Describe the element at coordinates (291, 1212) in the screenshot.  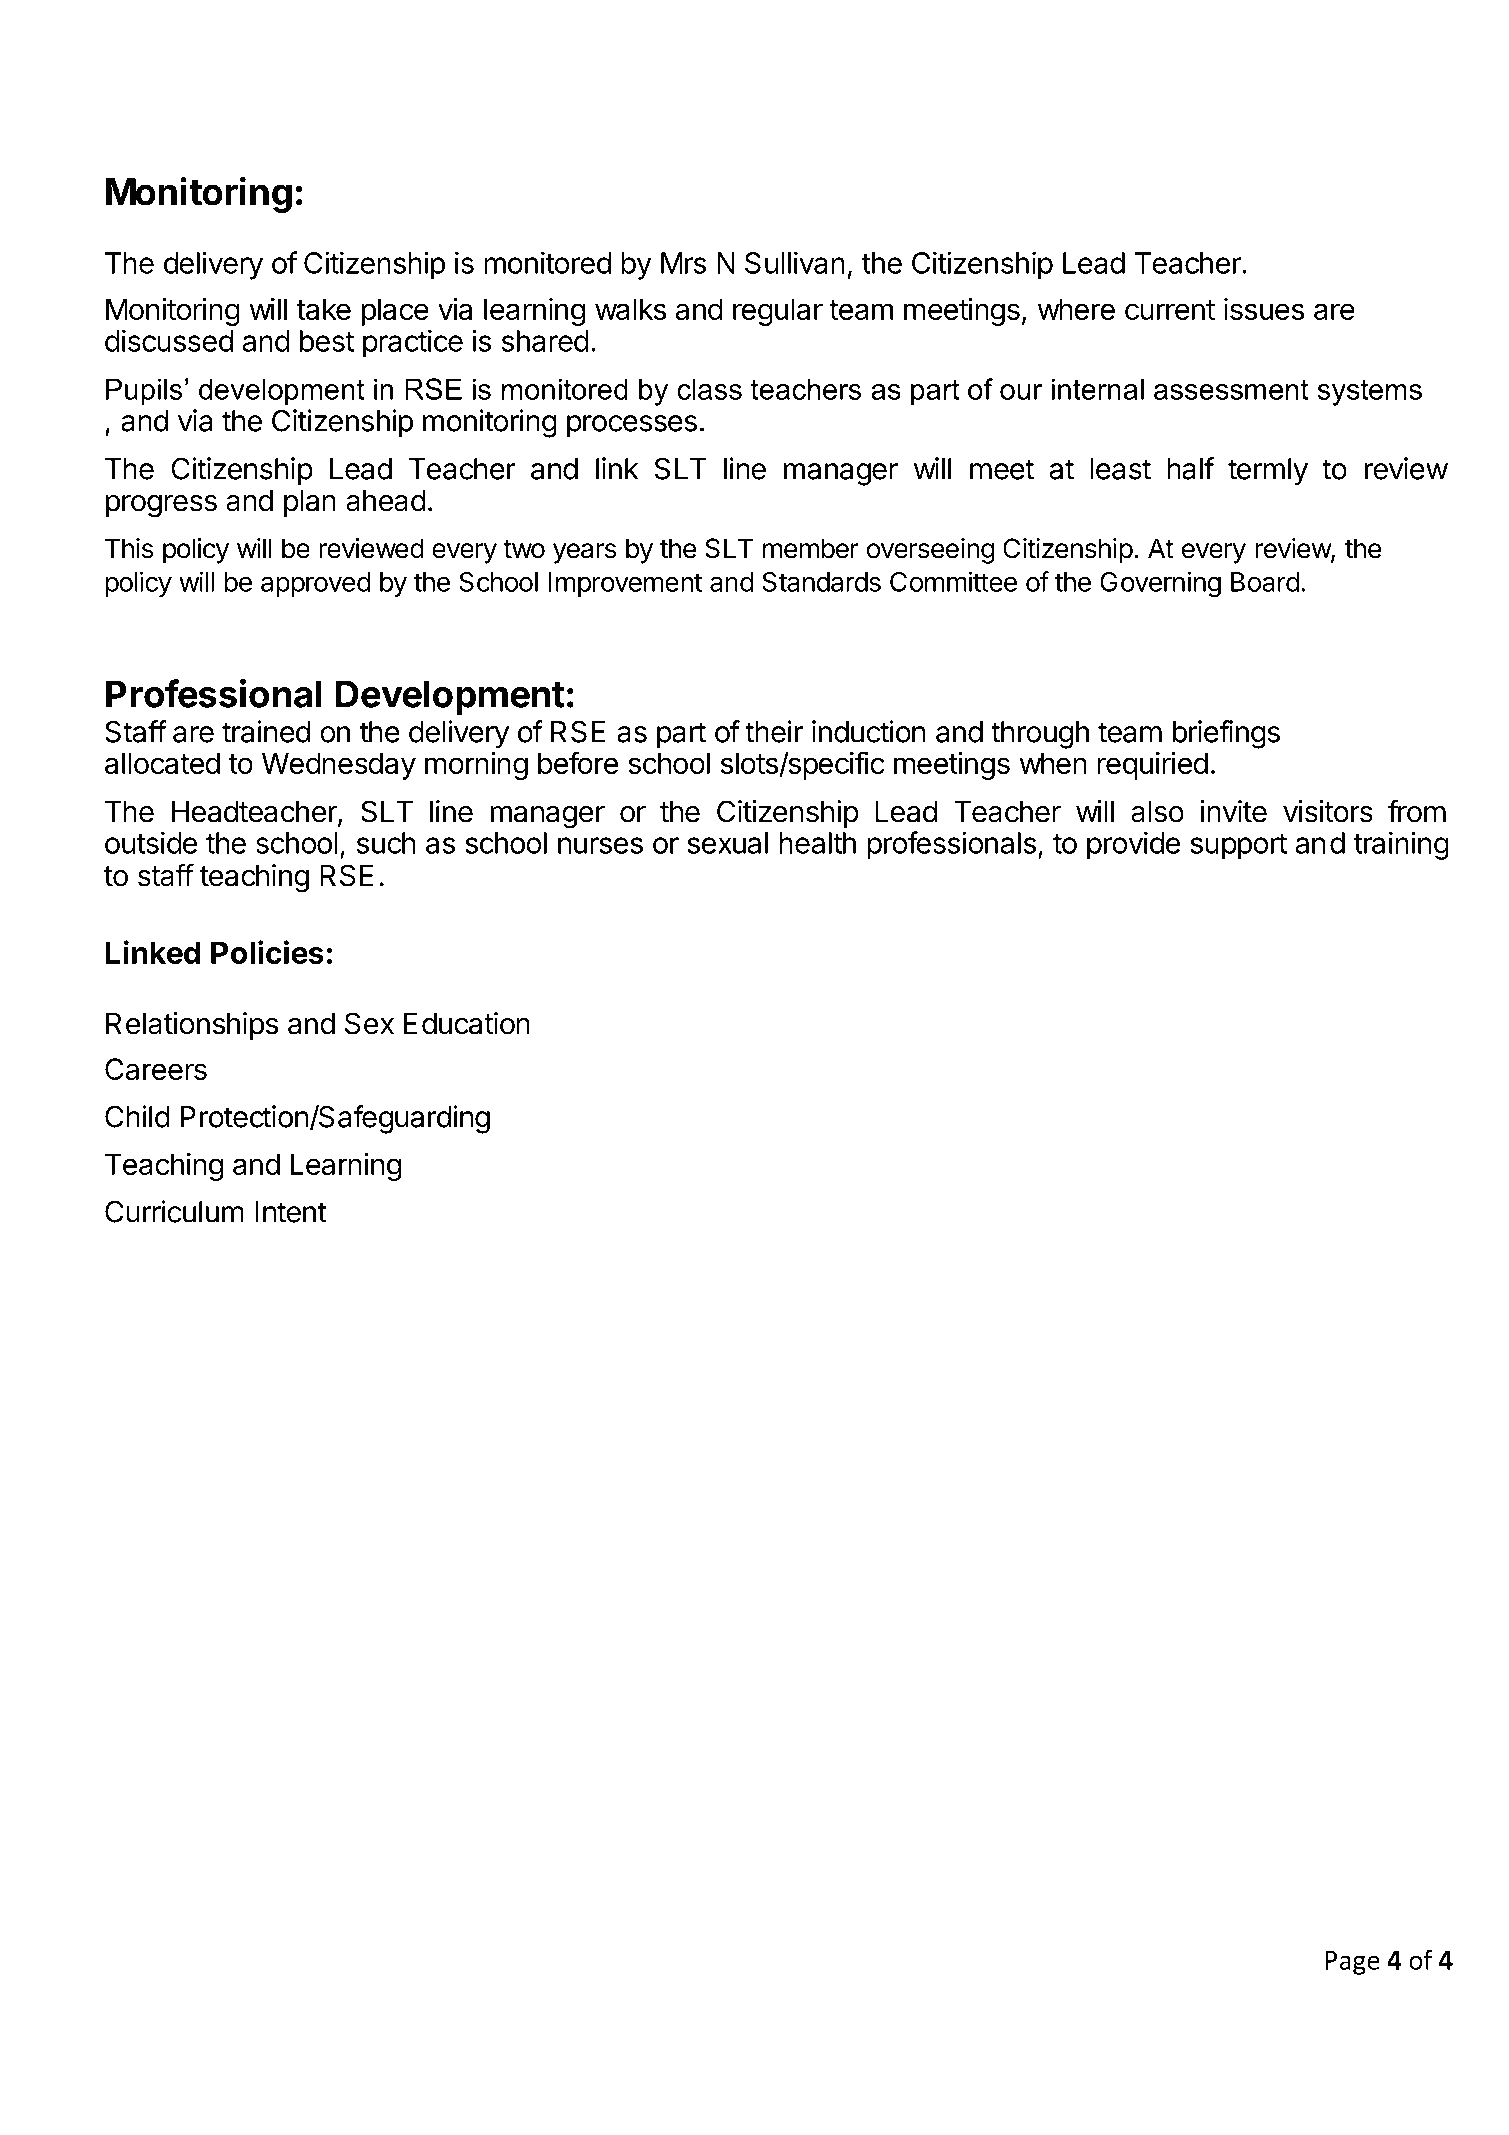
I see `Intent` at that location.
